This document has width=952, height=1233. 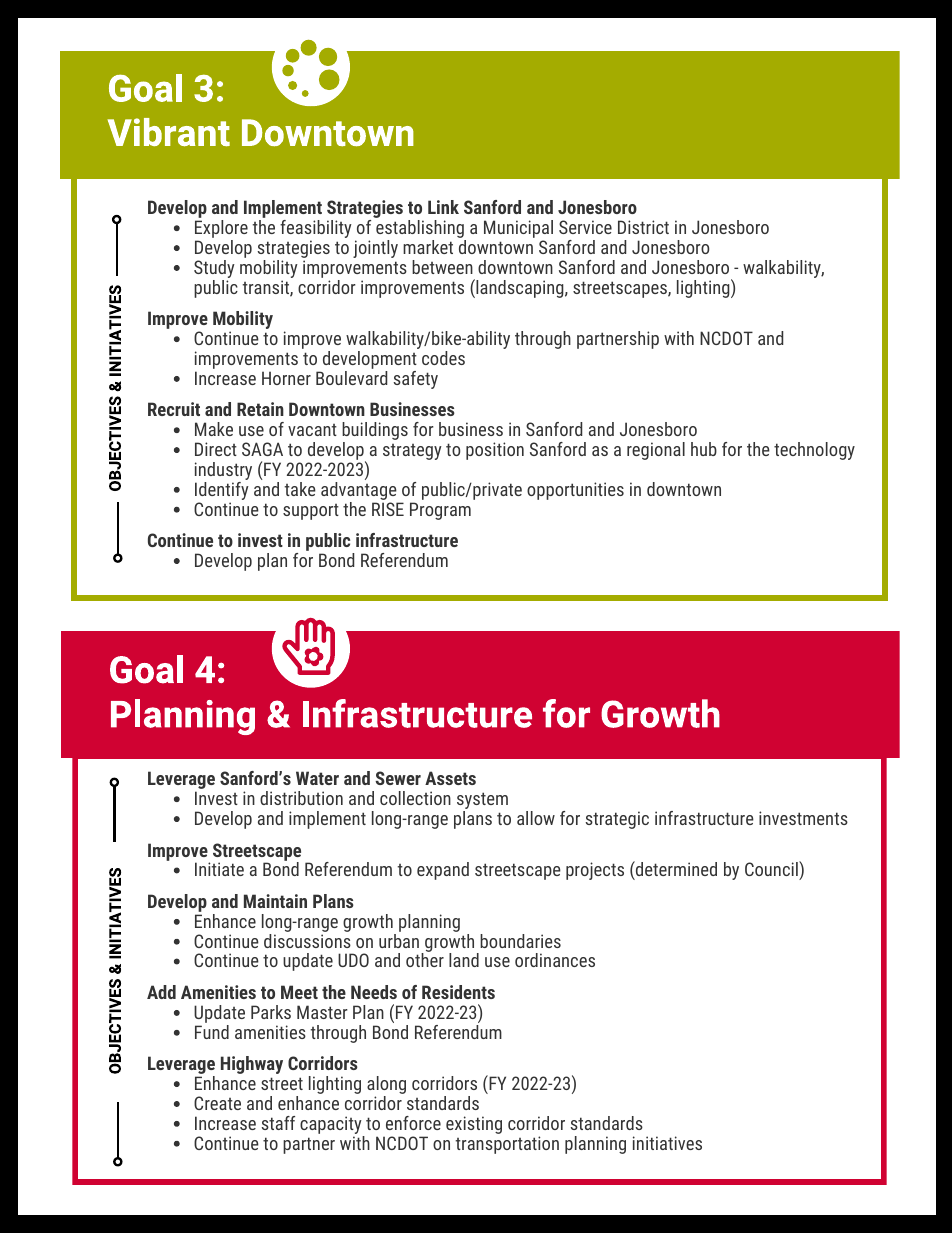 What do you see at coordinates (275, 901) in the document?
I see `Maintain` at bounding box center [275, 901].
